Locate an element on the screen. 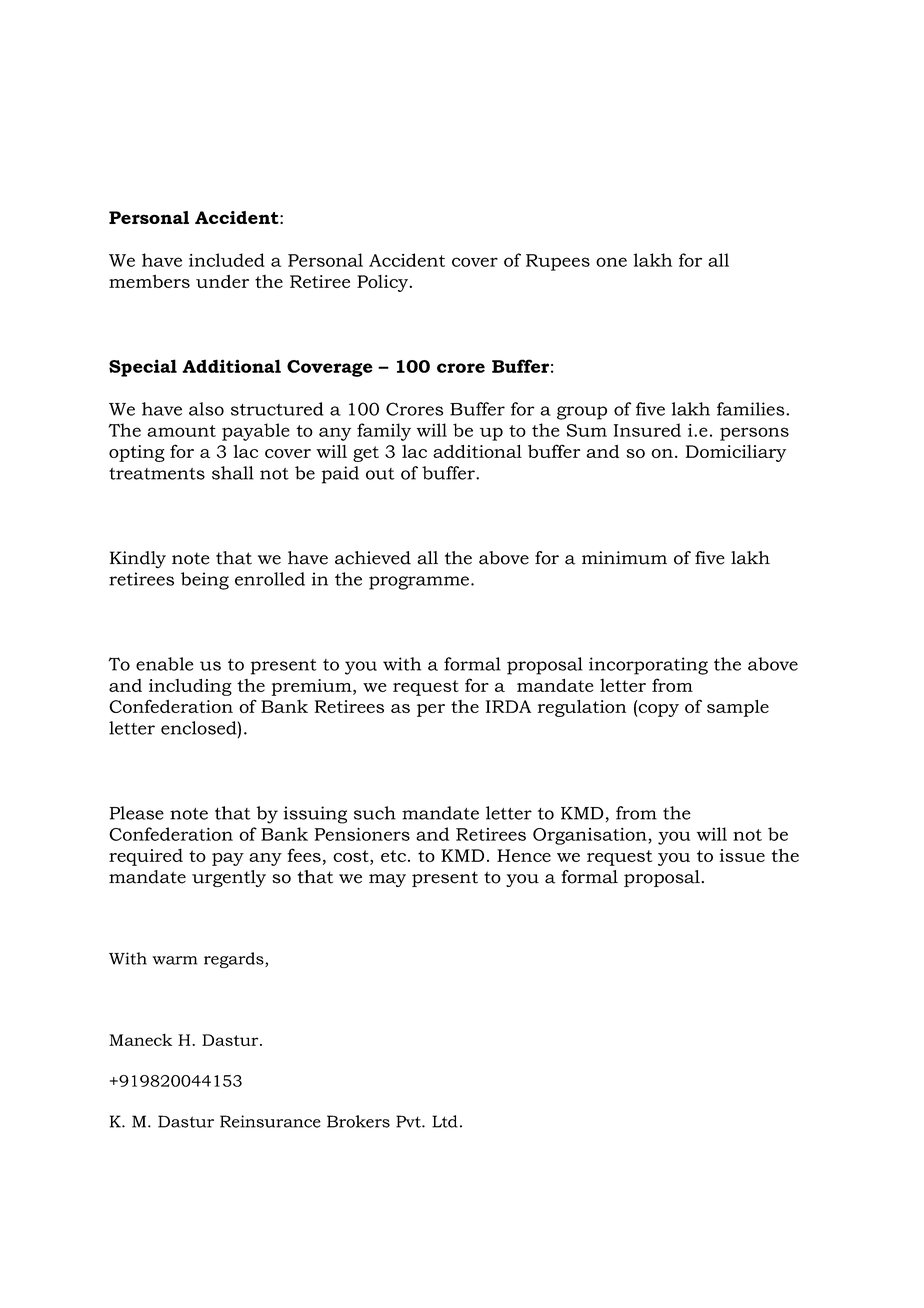 The width and height of the screenshot is (924, 1308). shall is located at coordinates (233, 473).
